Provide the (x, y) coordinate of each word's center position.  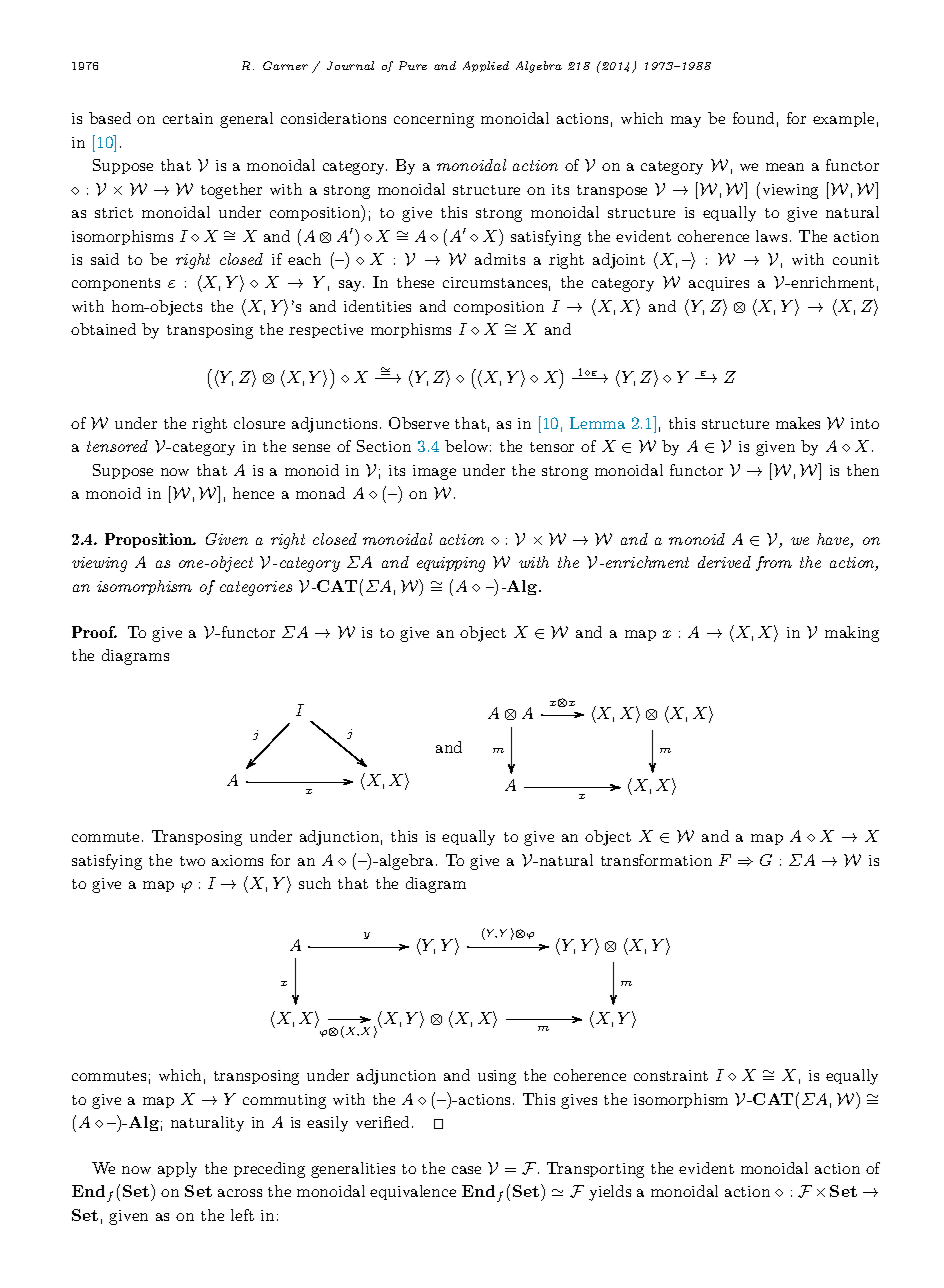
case (466, 1170)
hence (253, 493)
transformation (656, 860)
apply (177, 1170)
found (753, 118)
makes (798, 423)
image (434, 472)
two (192, 861)
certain (188, 118)
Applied (486, 66)
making (852, 634)
